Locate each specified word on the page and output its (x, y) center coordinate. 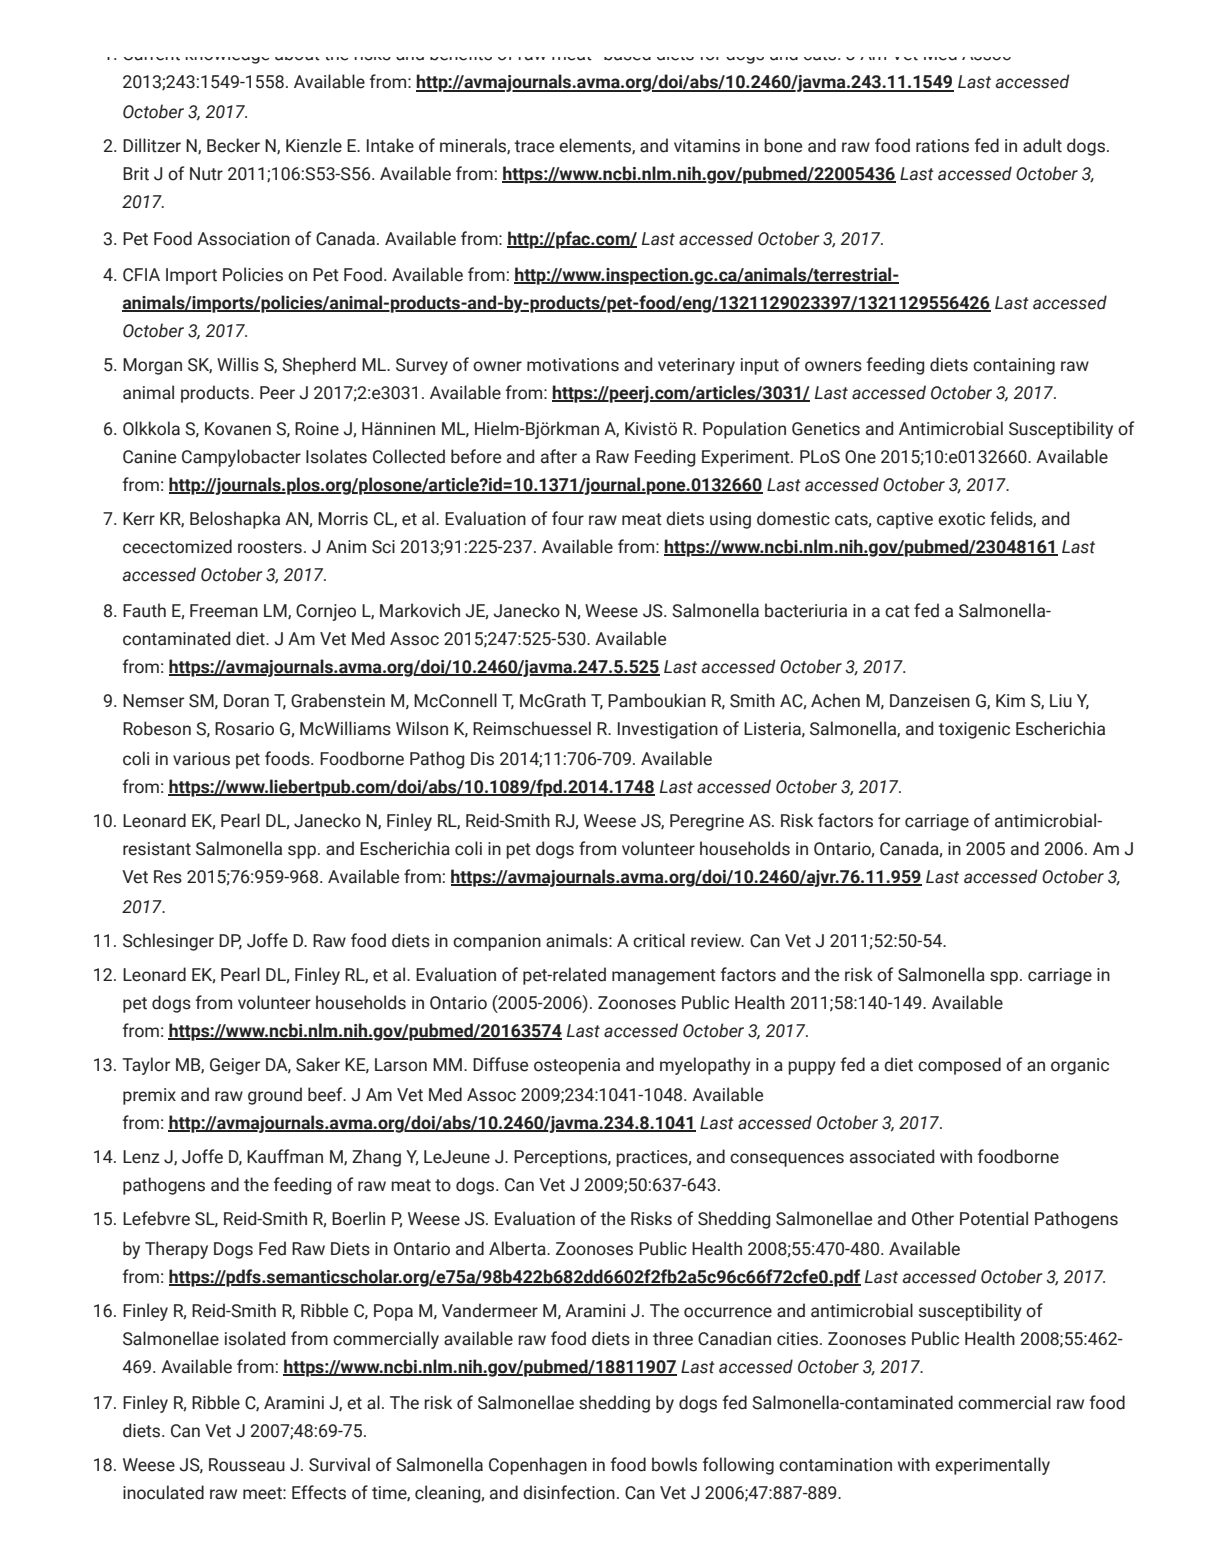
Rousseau (247, 1465)
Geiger (235, 1066)
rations (942, 146)
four (568, 518)
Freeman (224, 611)
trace (534, 146)
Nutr (206, 174)
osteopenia (577, 1066)
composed (959, 1066)
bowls (674, 1464)
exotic (961, 519)
